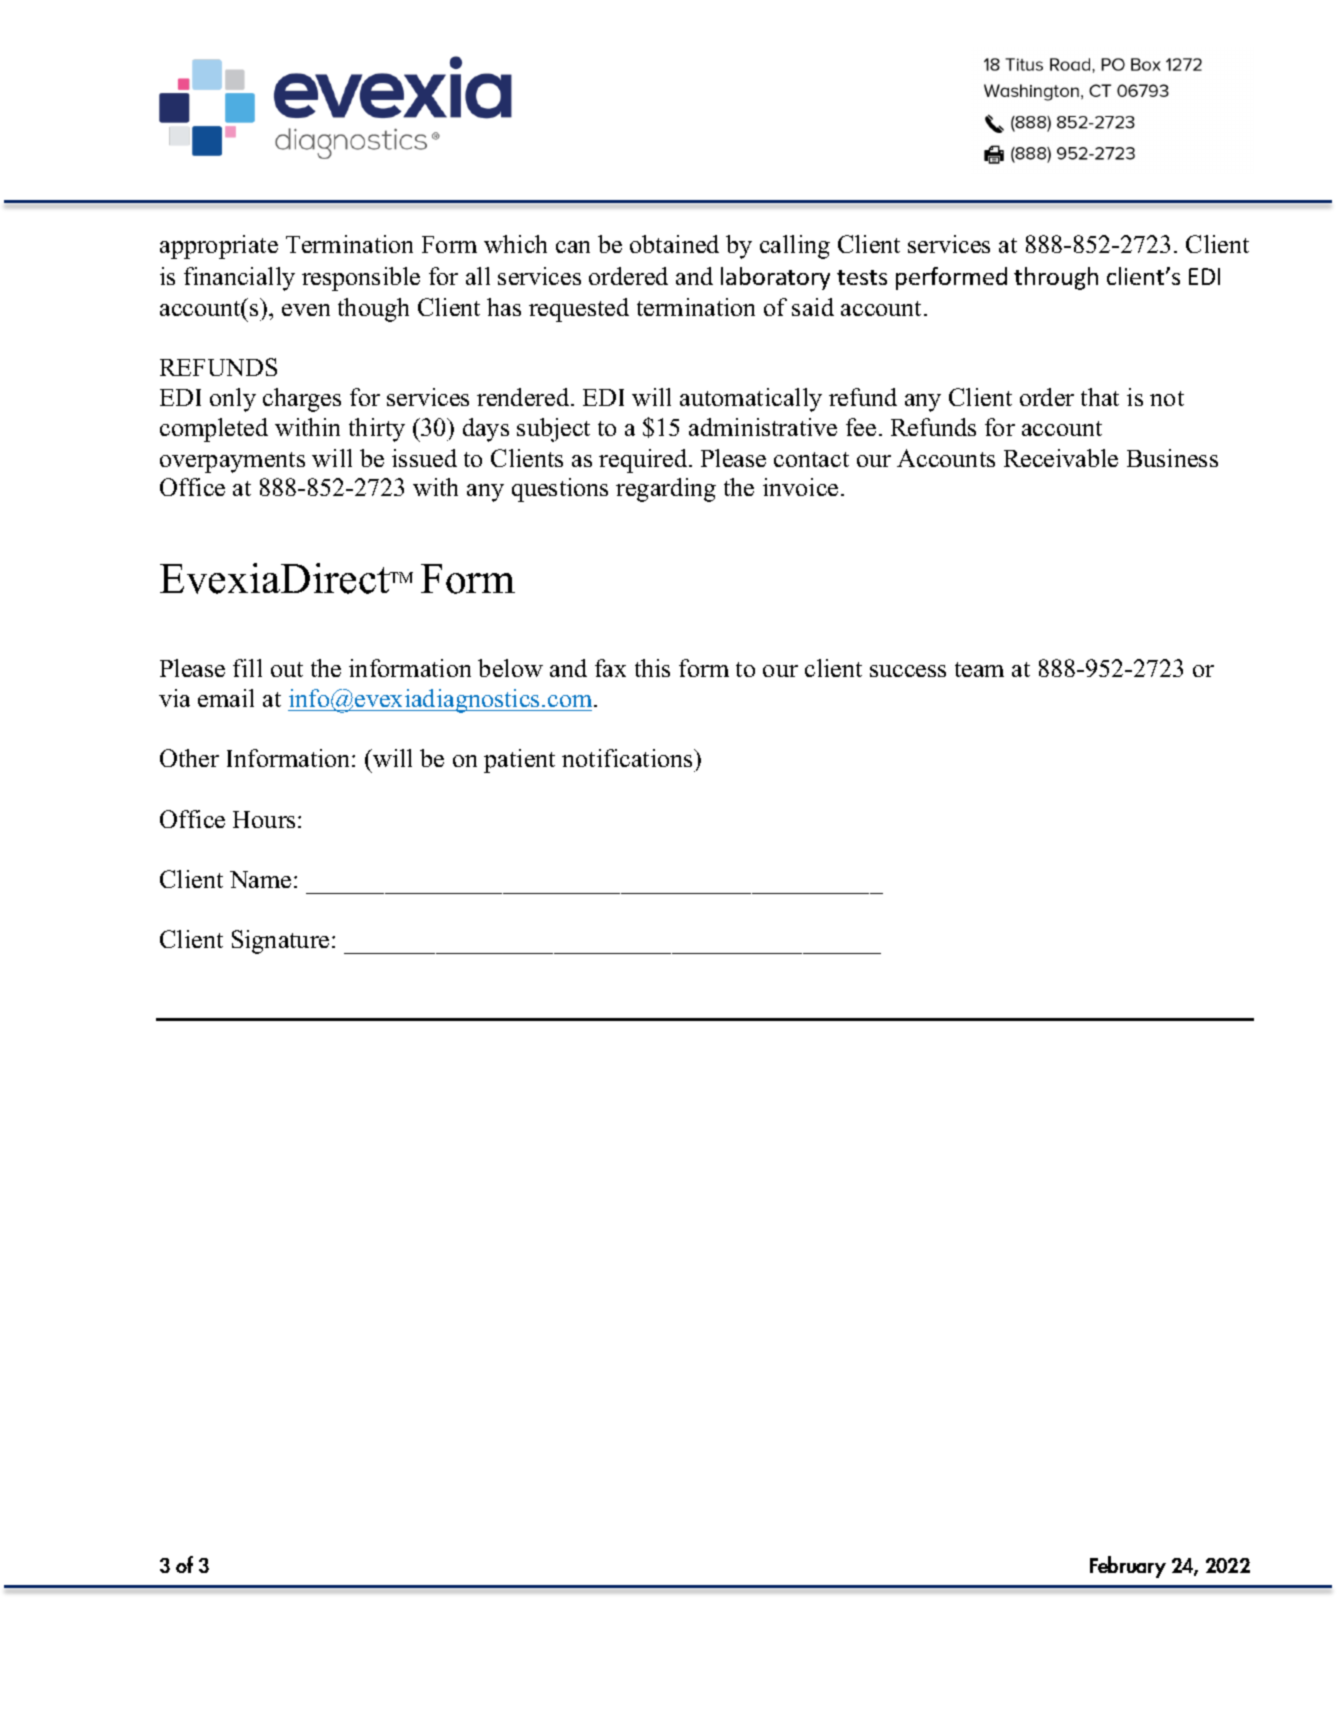 The height and width of the image is (1730, 1337). Describe the element at coordinates (260, 879) in the image. I see `Name` at that location.
